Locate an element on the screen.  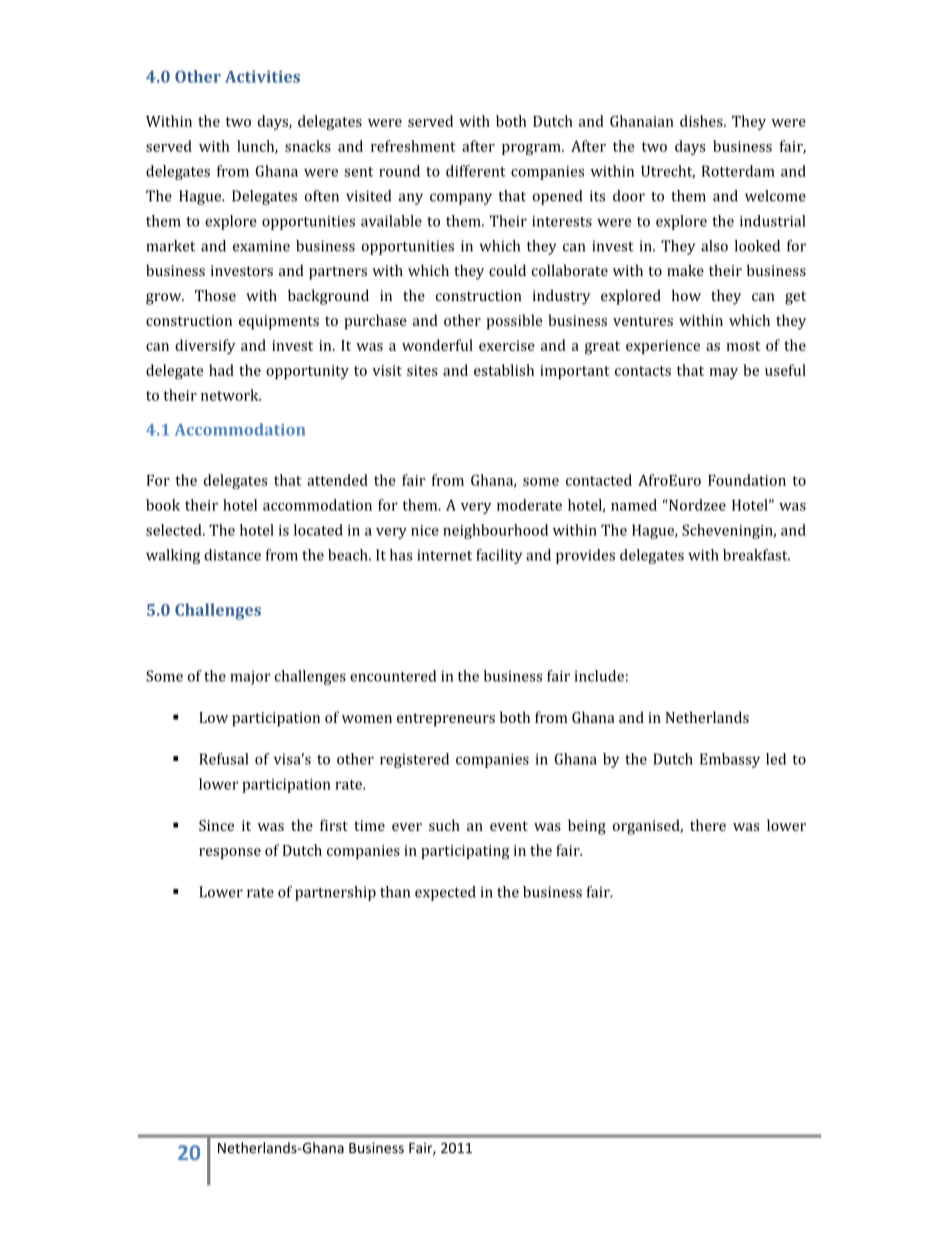
Activities is located at coordinates (262, 76).
